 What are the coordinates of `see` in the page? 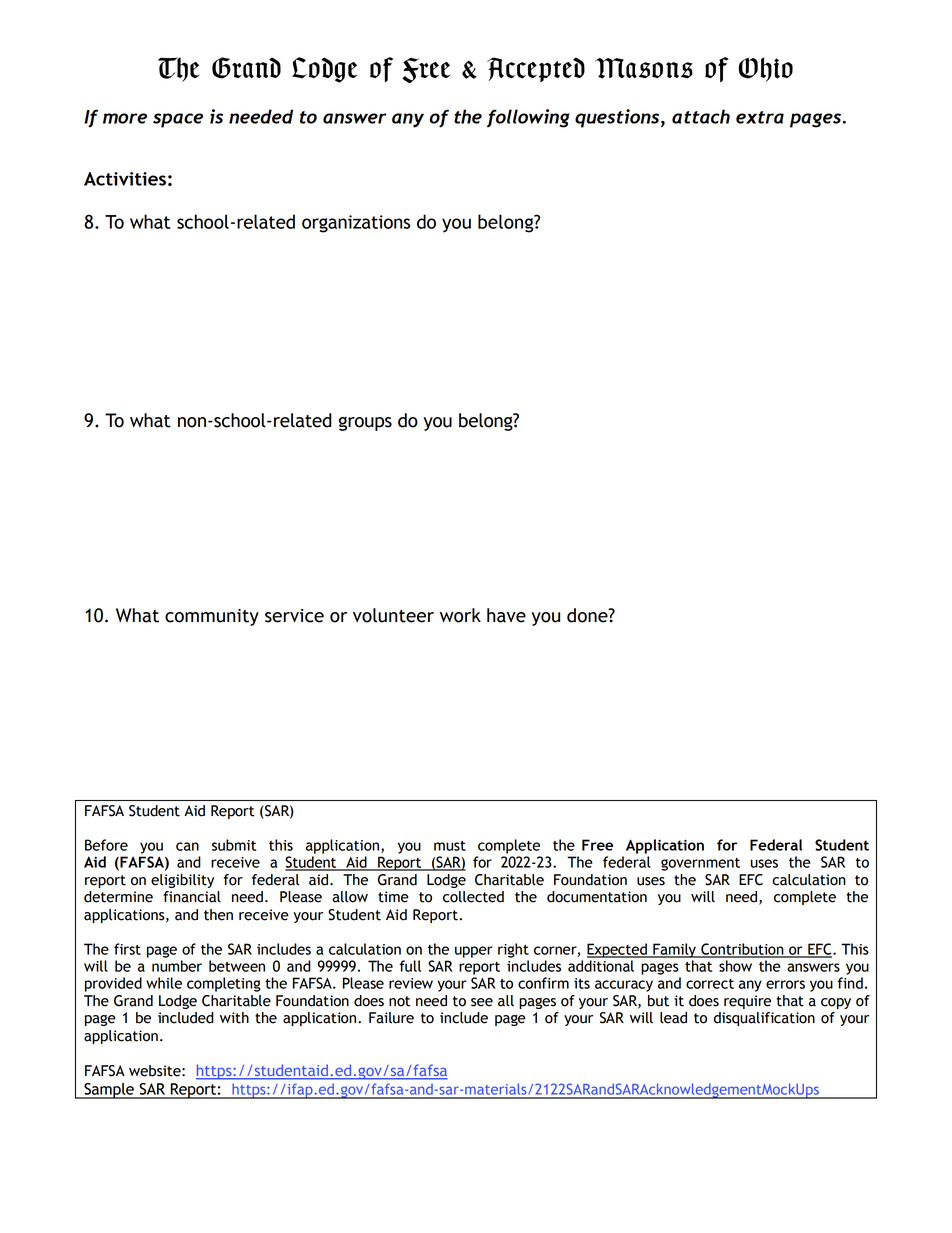 It's located at (482, 1002).
